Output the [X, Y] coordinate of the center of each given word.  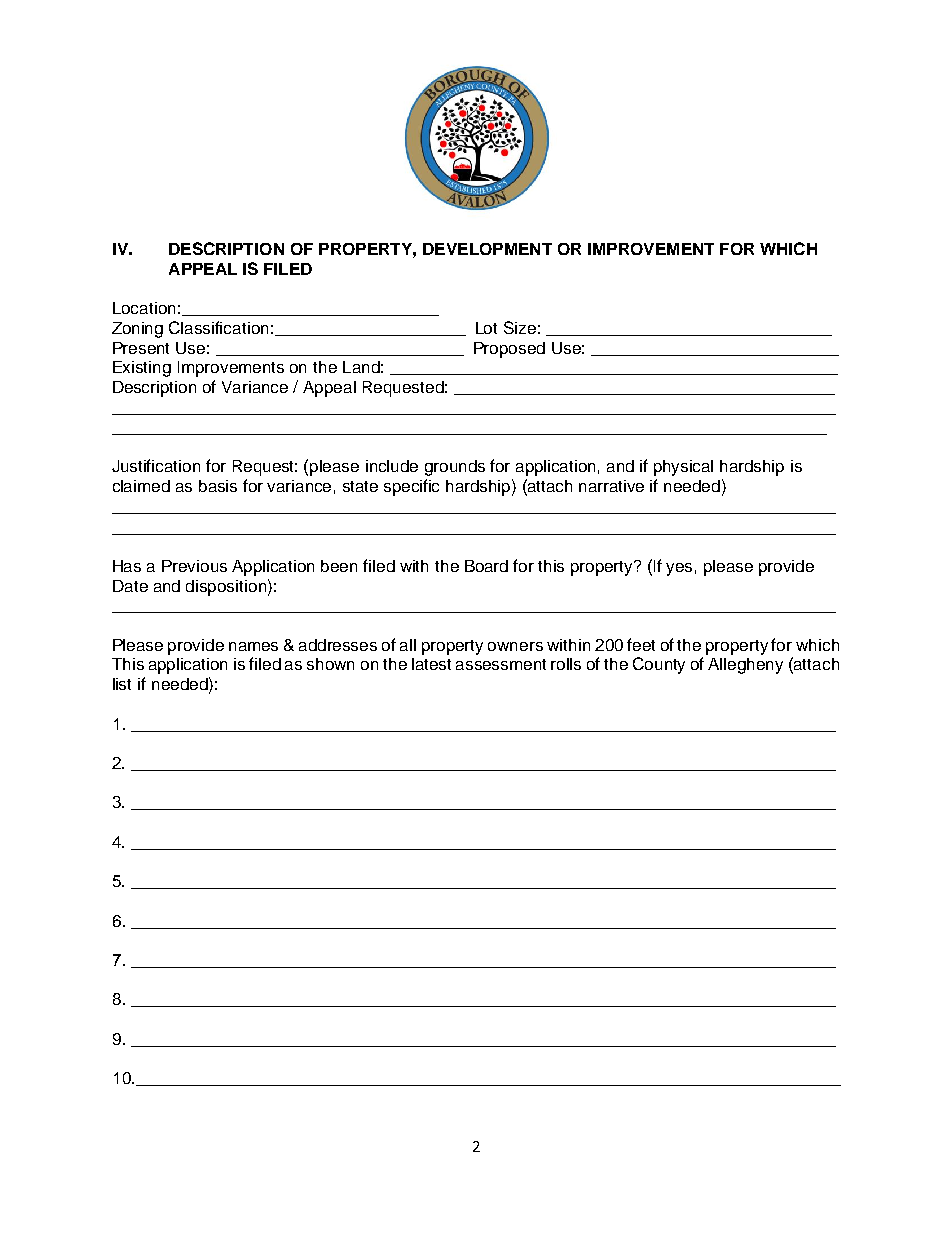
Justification [156, 465]
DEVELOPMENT [487, 249]
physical [683, 468]
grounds [455, 468]
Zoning [137, 330]
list [122, 684]
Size [520, 327]
